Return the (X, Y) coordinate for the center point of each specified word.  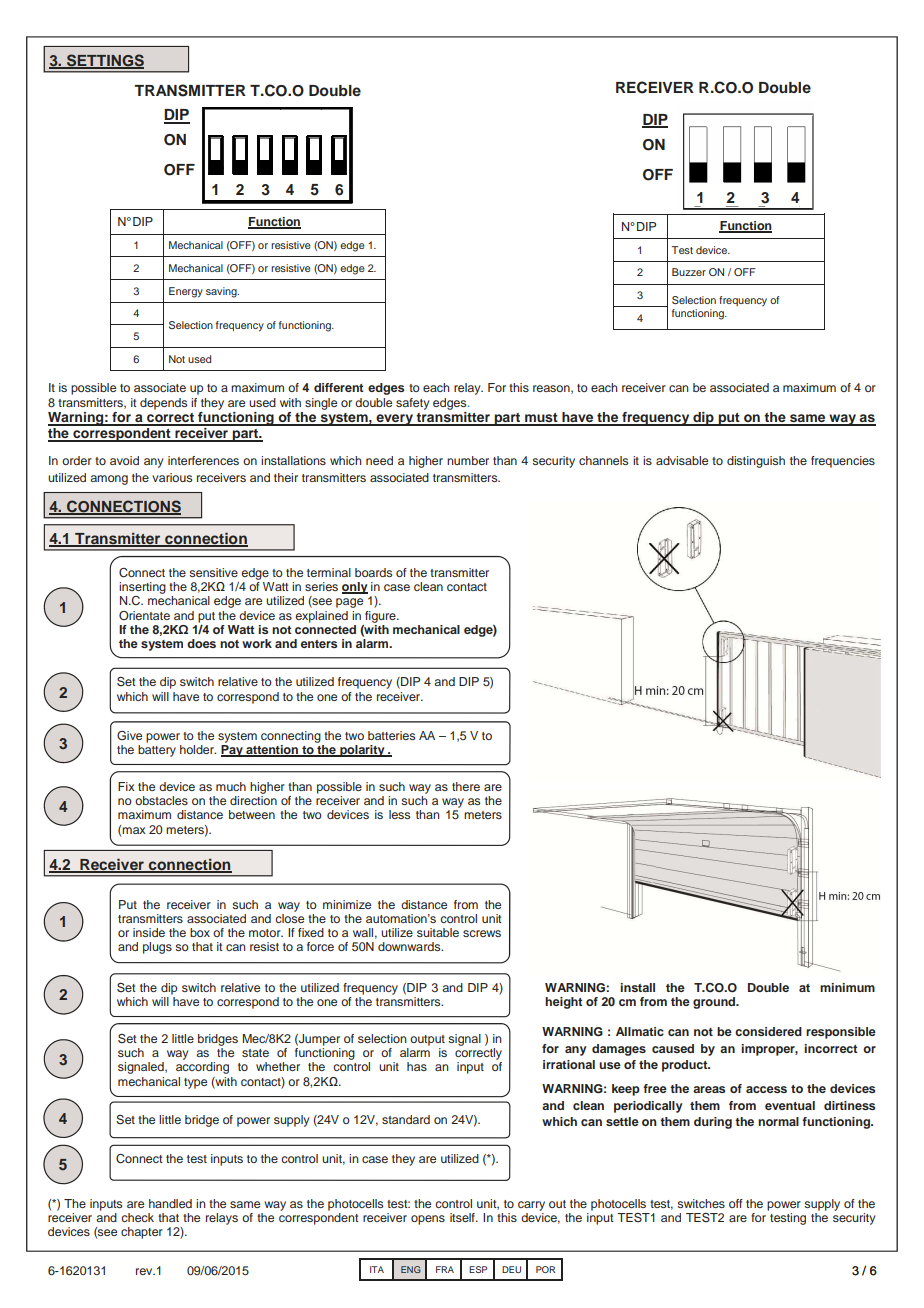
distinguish (756, 462)
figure (381, 617)
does (201, 643)
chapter (142, 1233)
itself (463, 1217)
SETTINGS (104, 61)
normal (778, 1121)
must (541, 419)
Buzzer (689, 272)
